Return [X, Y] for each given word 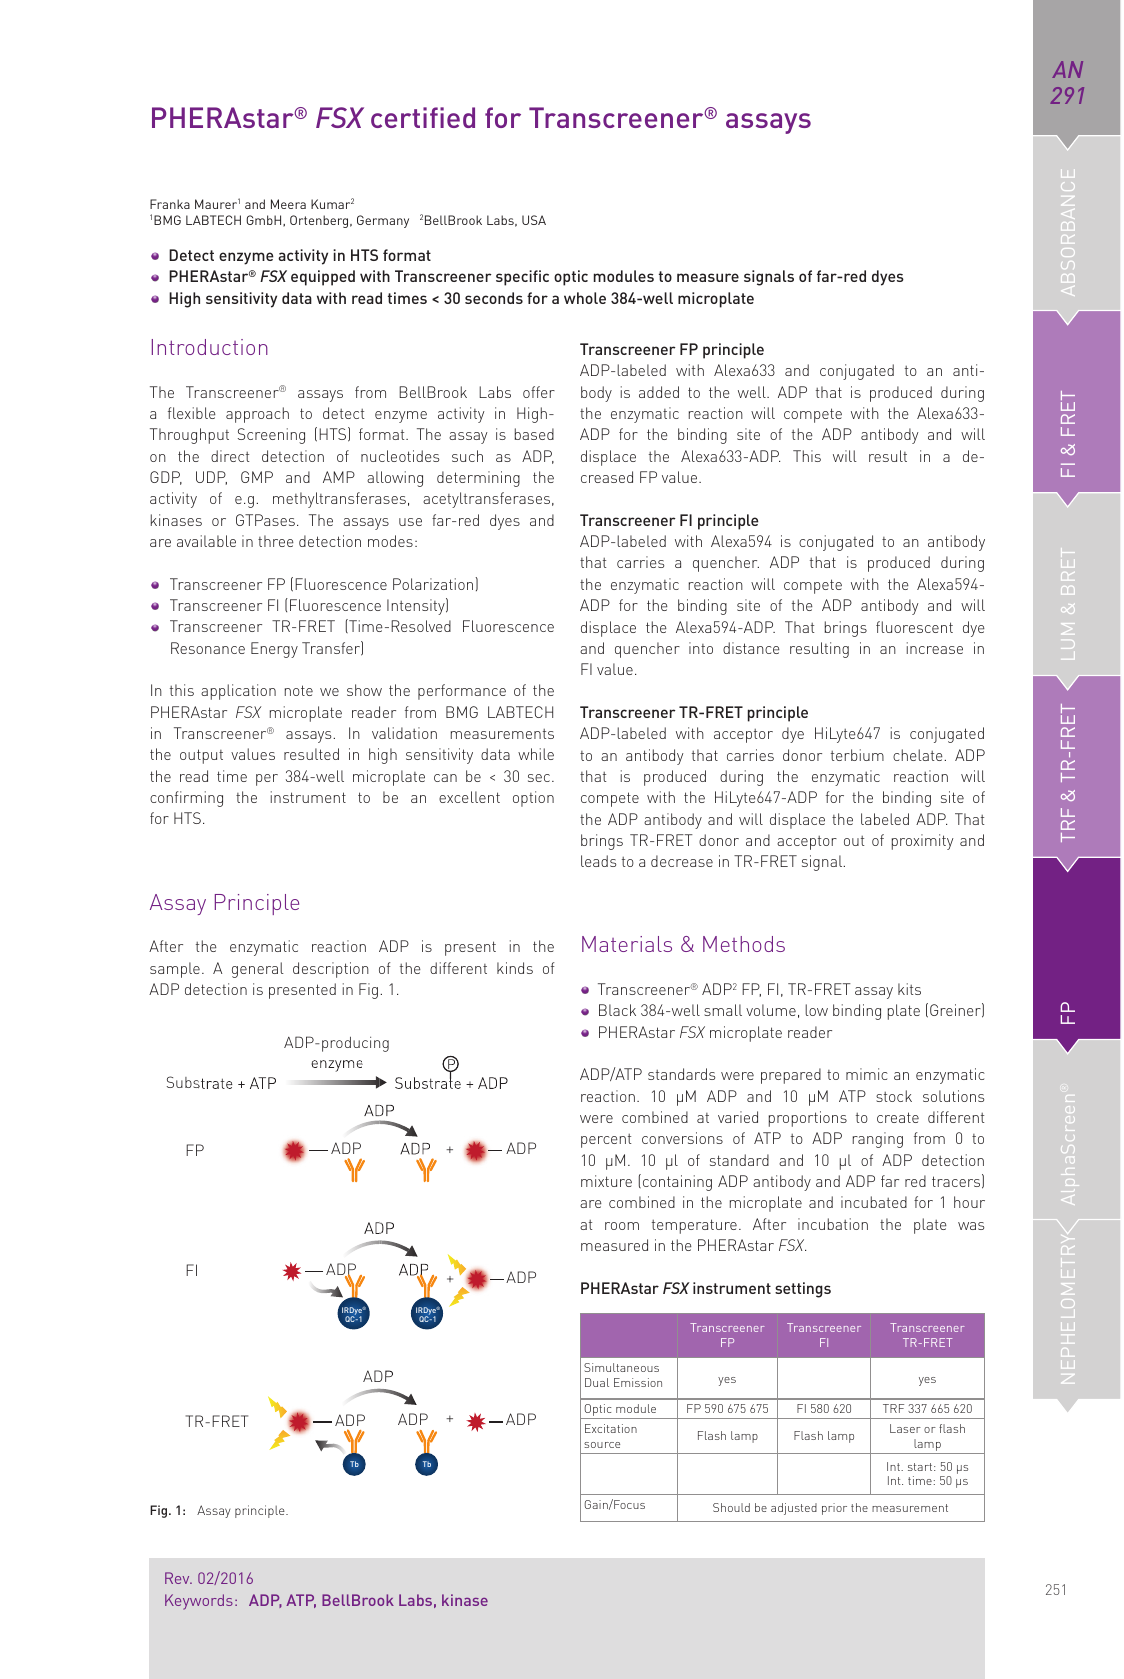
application [238, 692]
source [602, 1445]
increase [935, 648]
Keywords [199, 1602]
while [536, 754]
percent [606, 1141]
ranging [878, 1140]
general [258, 970]
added [659, 392]
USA [534, 220]
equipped [323, 278]
